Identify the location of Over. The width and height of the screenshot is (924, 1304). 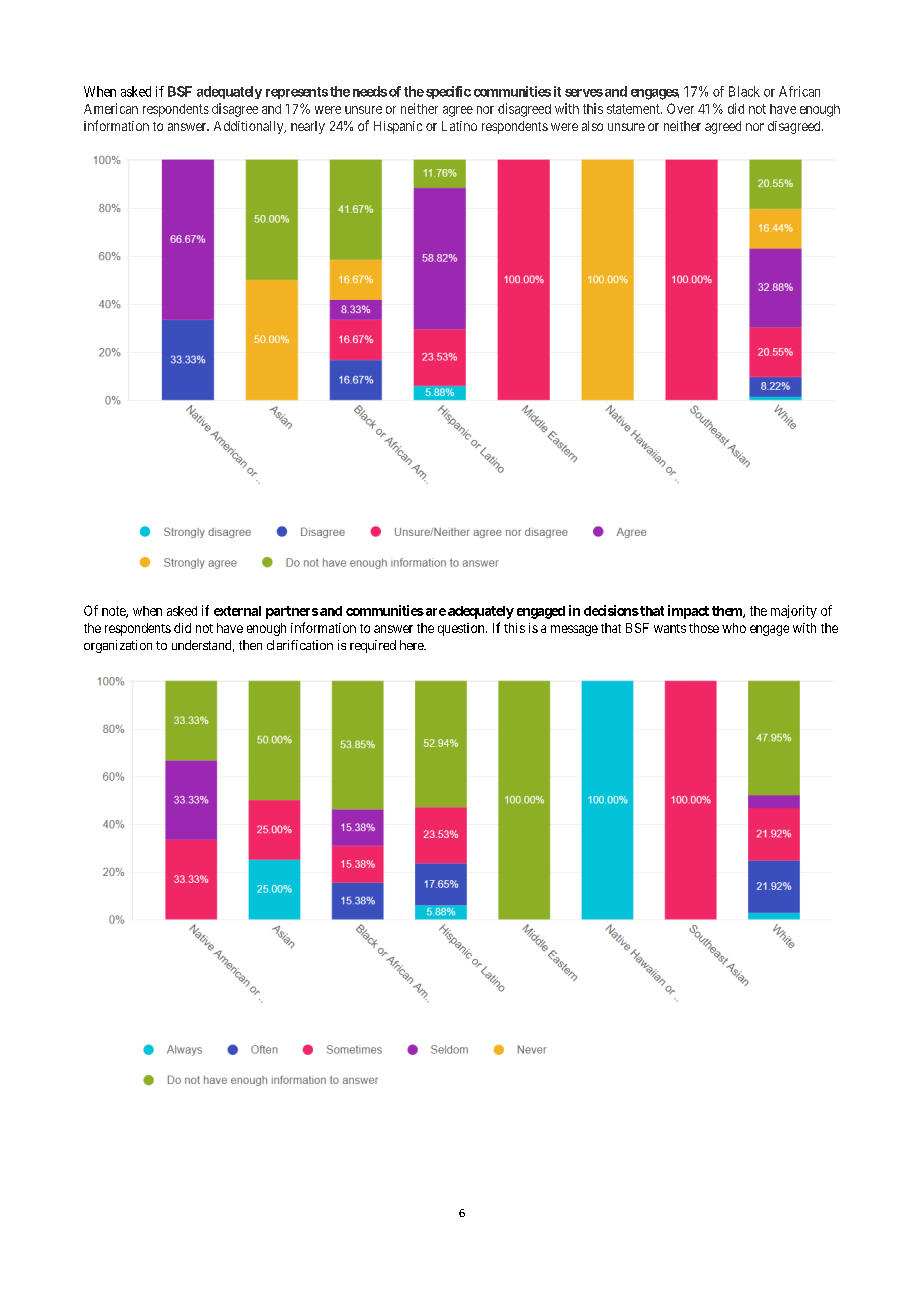
(680, 108).
